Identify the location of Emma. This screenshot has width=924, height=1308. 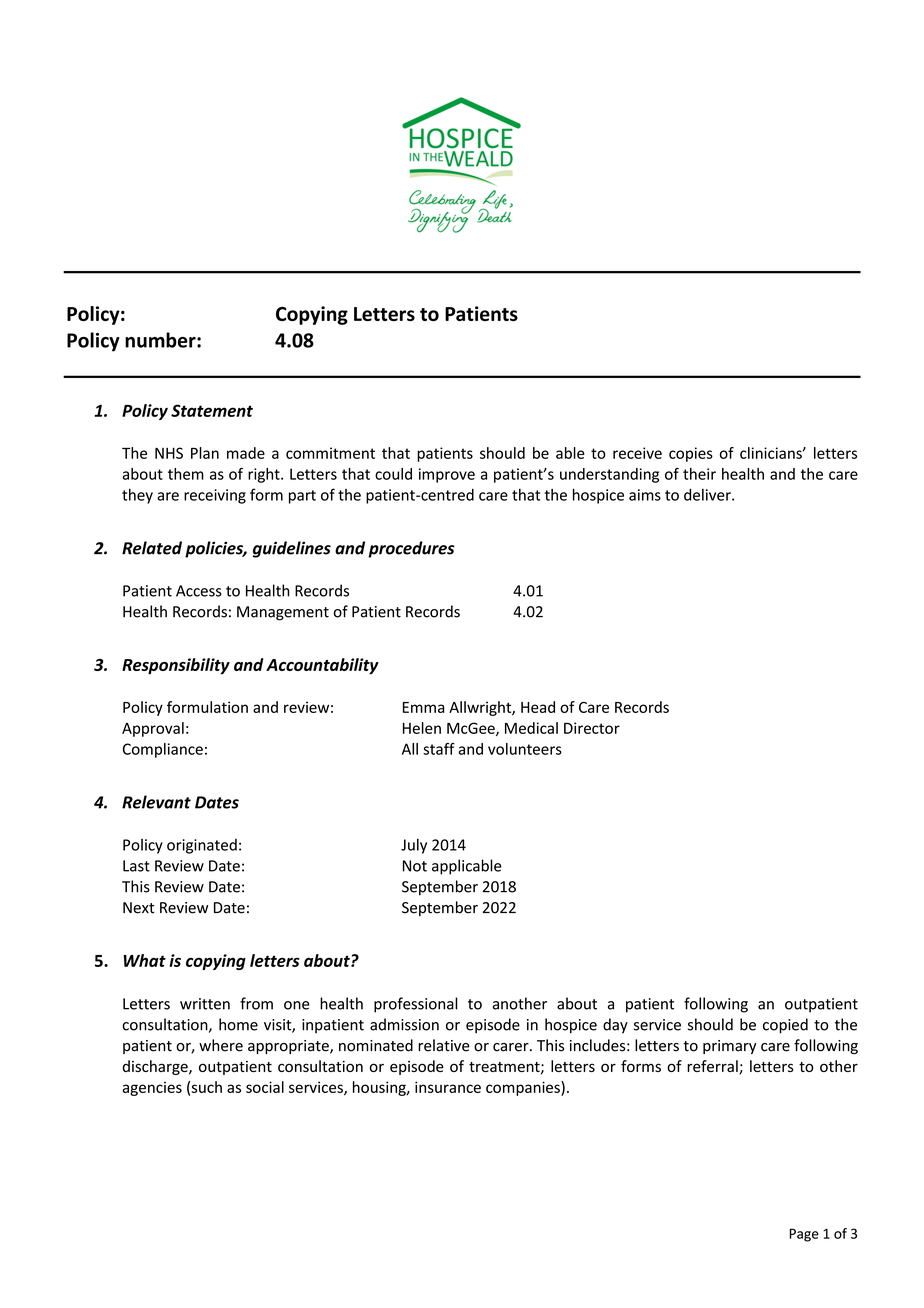
(423, 707).
